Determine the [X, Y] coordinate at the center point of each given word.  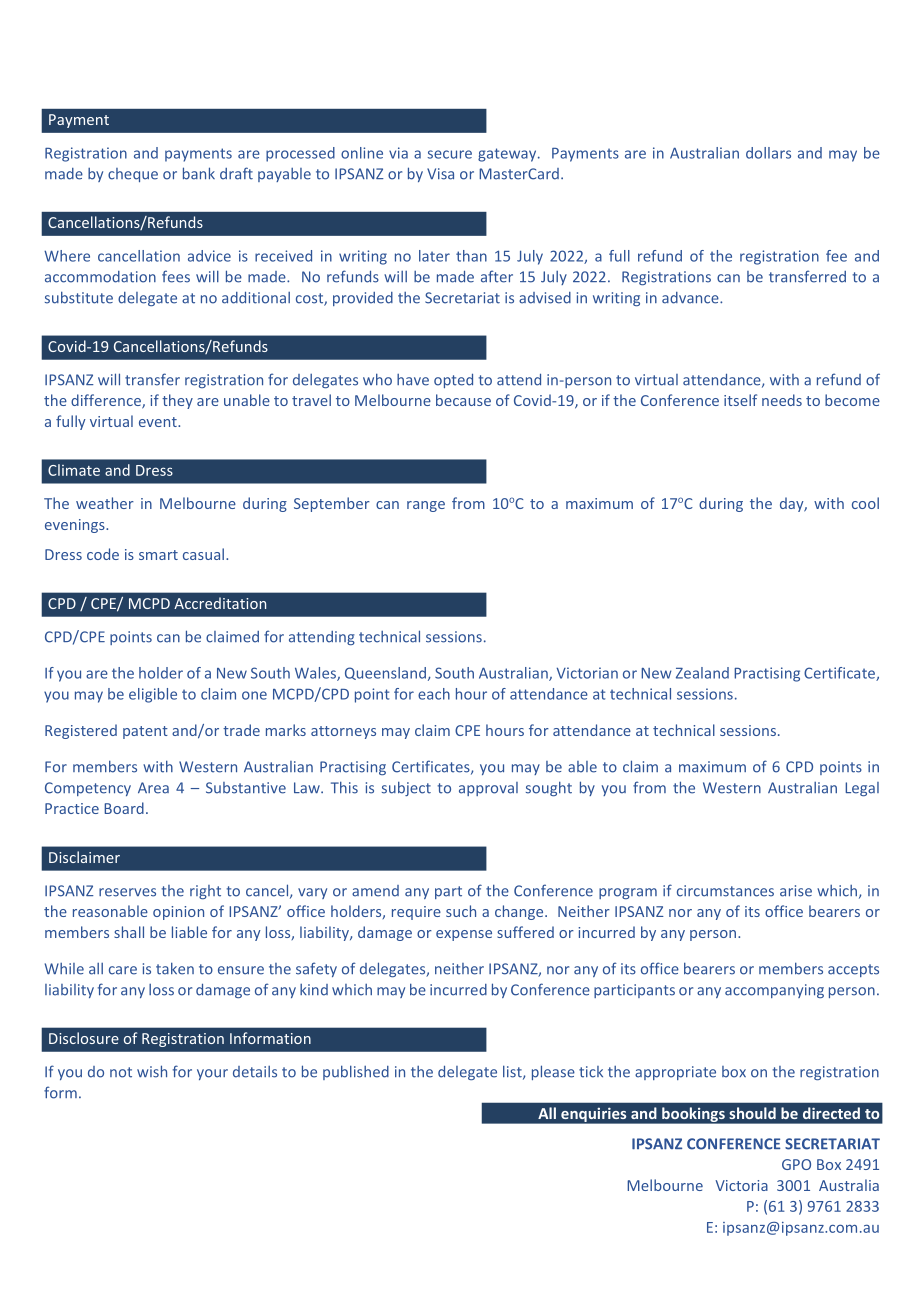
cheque [133, 175]
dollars [768, 153]
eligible [153, 695]
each [434, 694]
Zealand [702, 673]
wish [152, 1071]
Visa [440, 174]
